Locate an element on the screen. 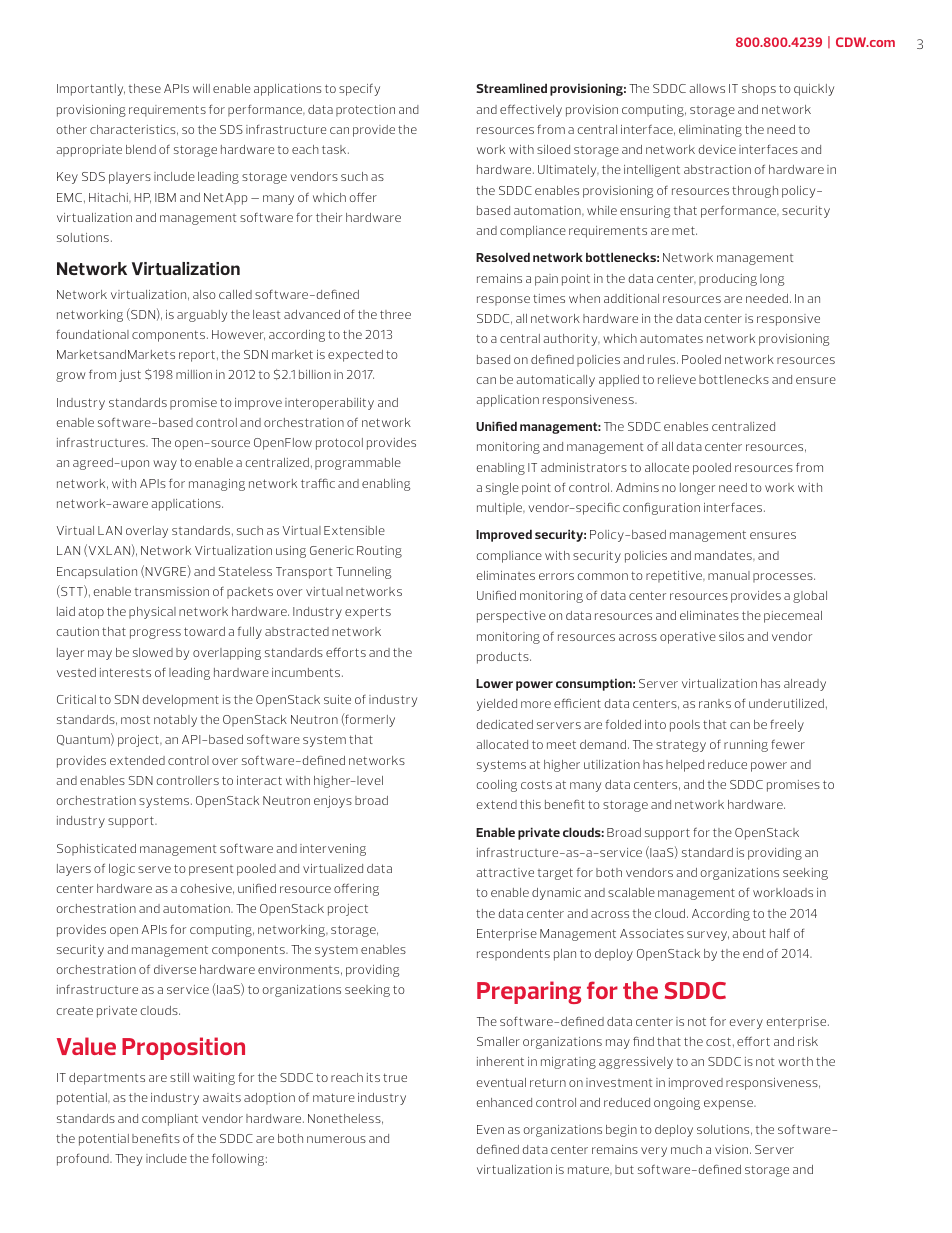 The width and height of the screenshot is (952, 1233). protection is located at coordinates (365, 111).
